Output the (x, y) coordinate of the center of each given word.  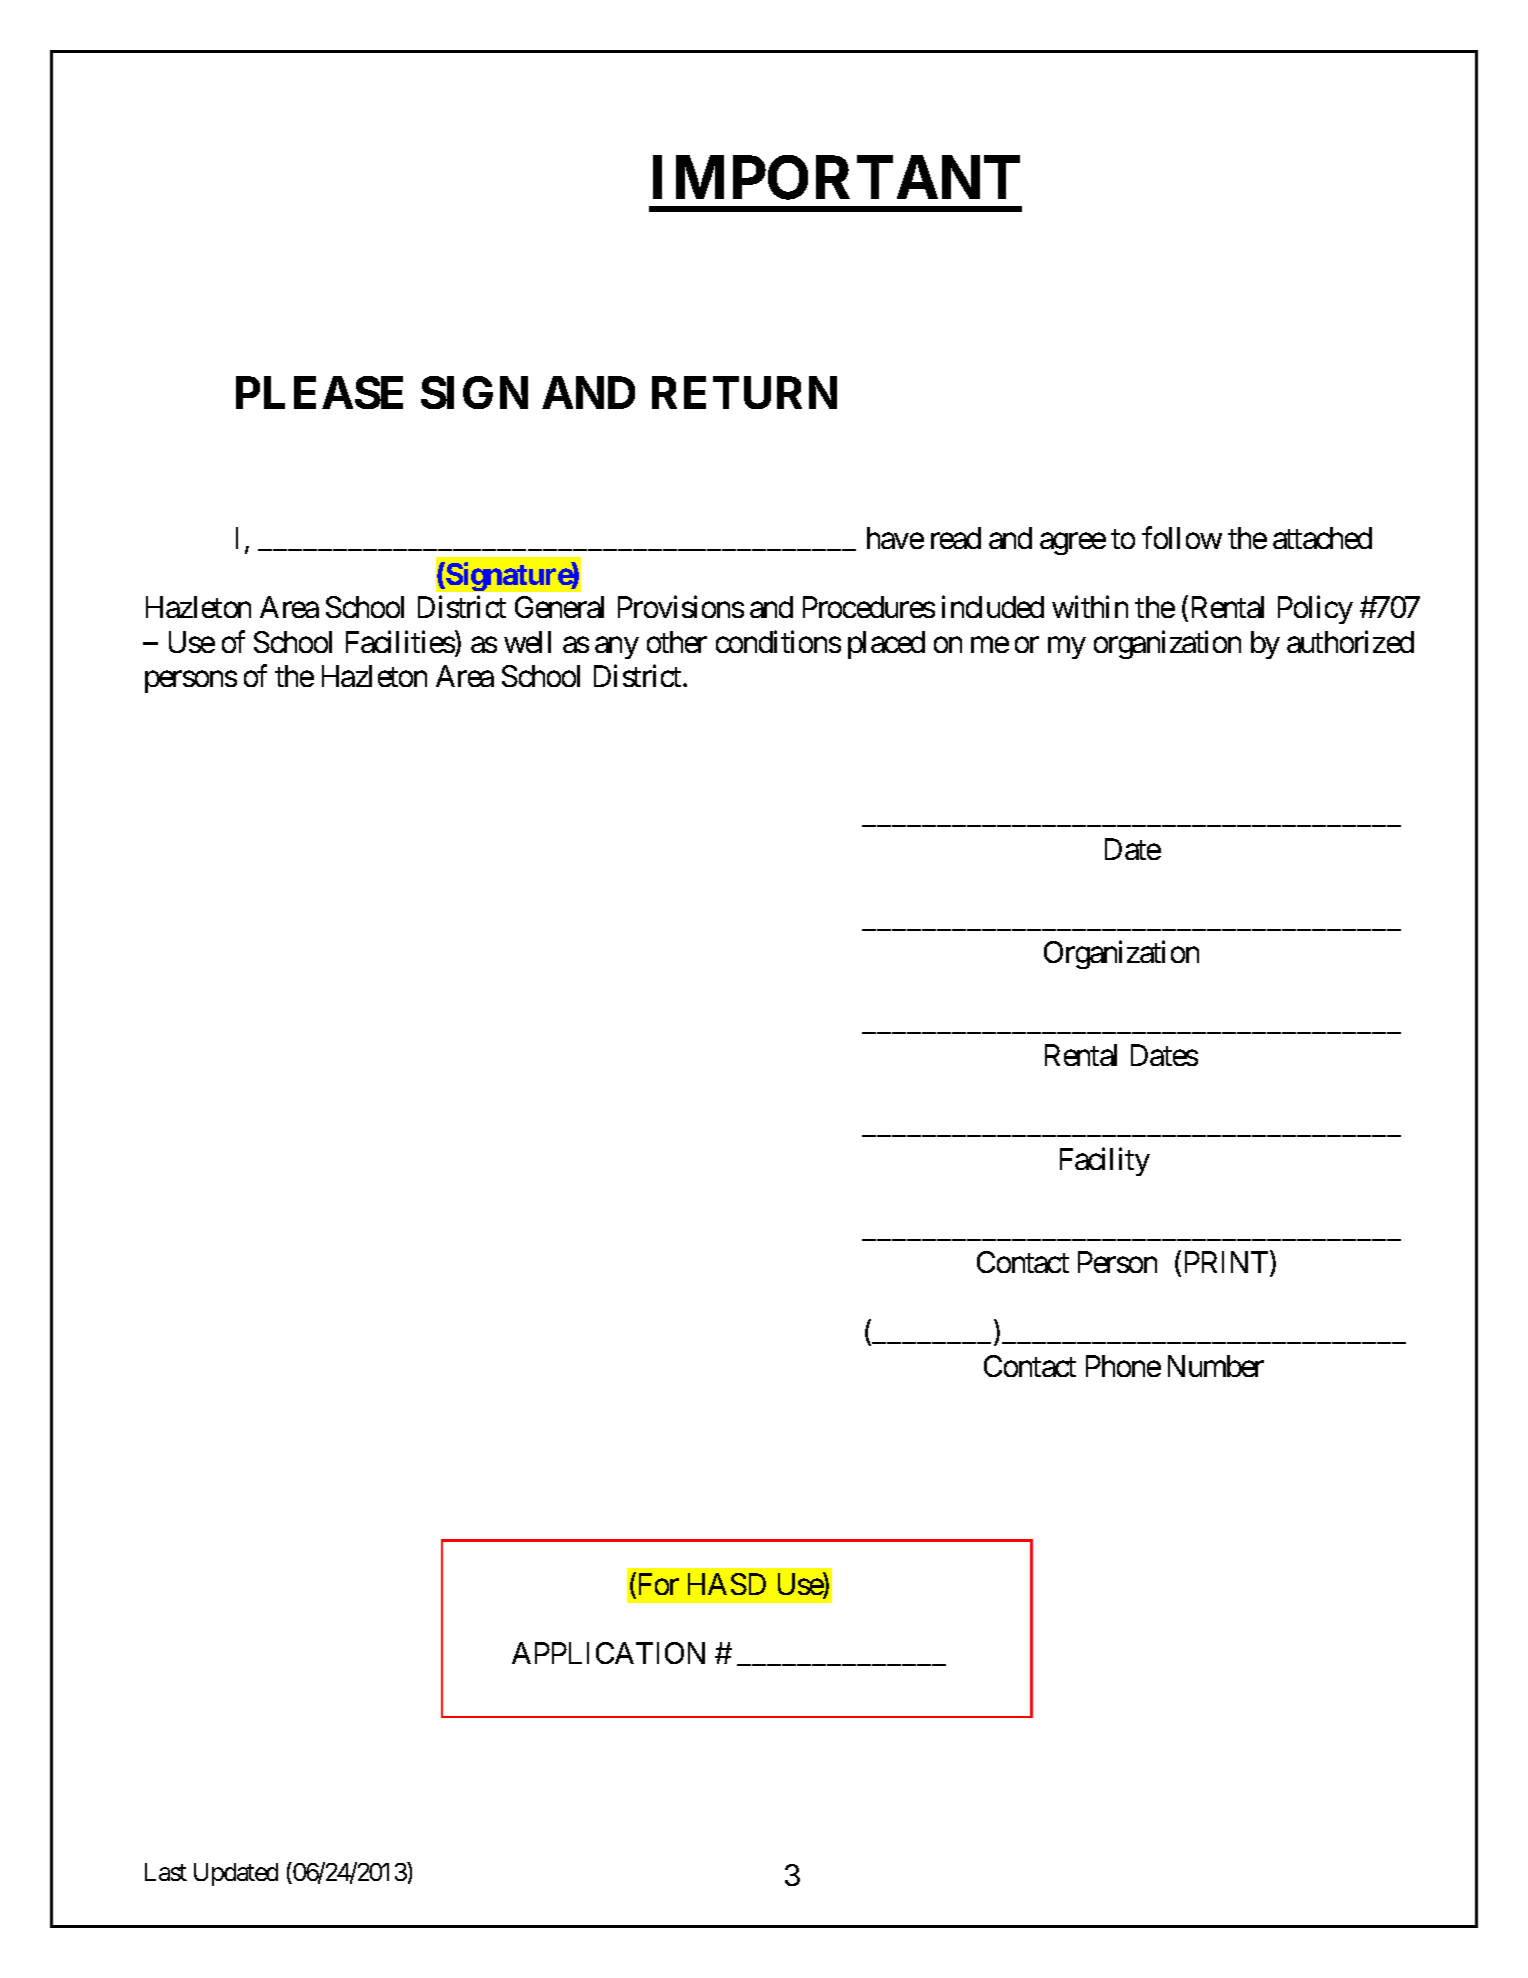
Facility (1105, 1161)
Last (166, 1872)
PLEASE (319, 392)
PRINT (1224, 1263)
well (527, 642)
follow (1182, 538)
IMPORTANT (836, 178)
